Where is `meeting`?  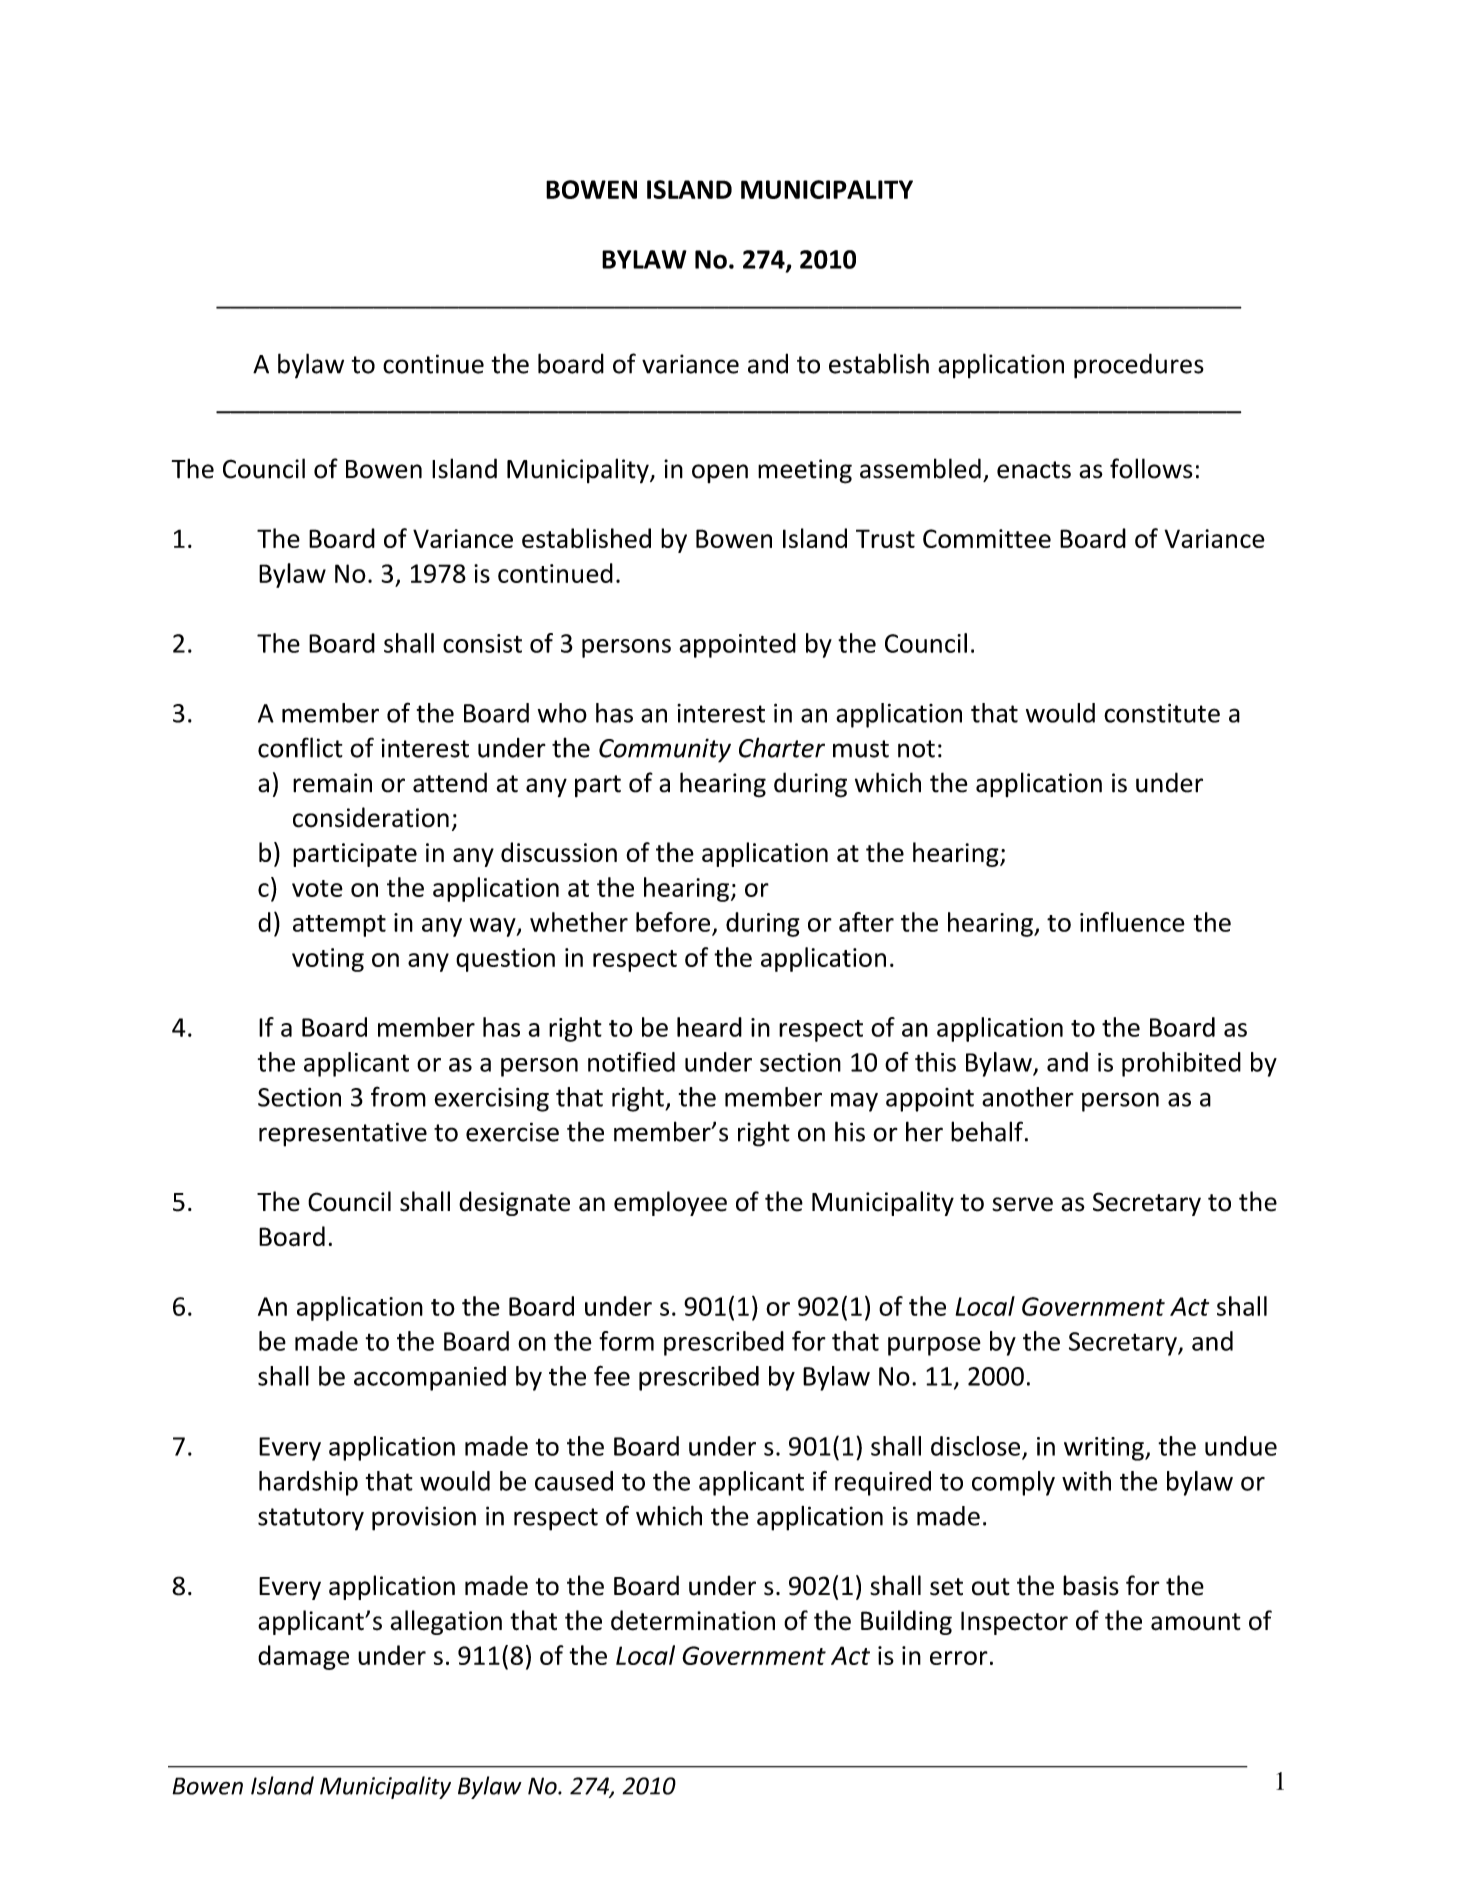
meeting is located at coordinates (805, 471).
